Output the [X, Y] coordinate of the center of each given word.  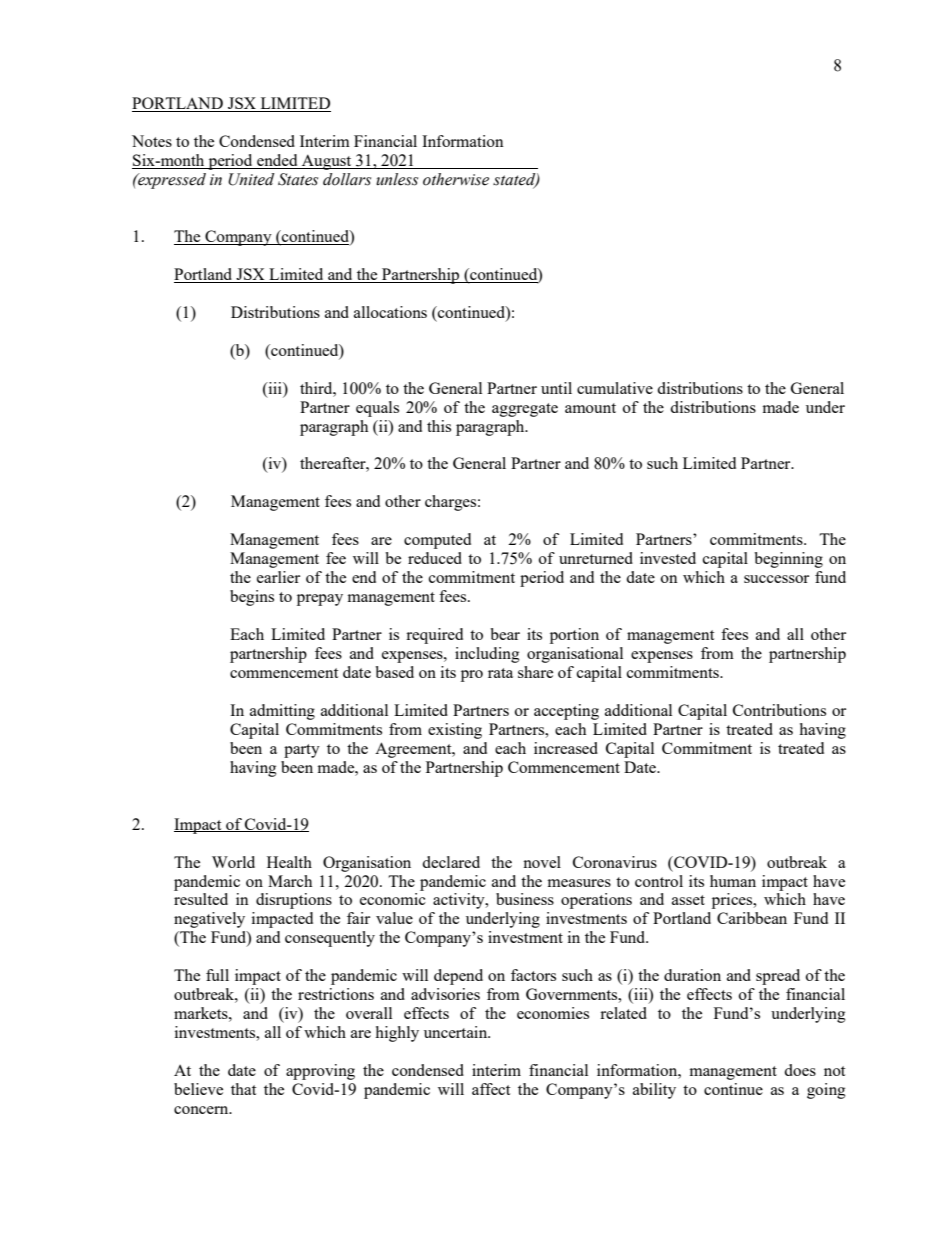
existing [455, 731]
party [302, 751]
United [251, 179]
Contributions [779, 710]
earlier [278, 577]
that [243, 1089]
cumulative [615, 388]
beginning [788, 560]
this [439, 426]
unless [397, 179]
